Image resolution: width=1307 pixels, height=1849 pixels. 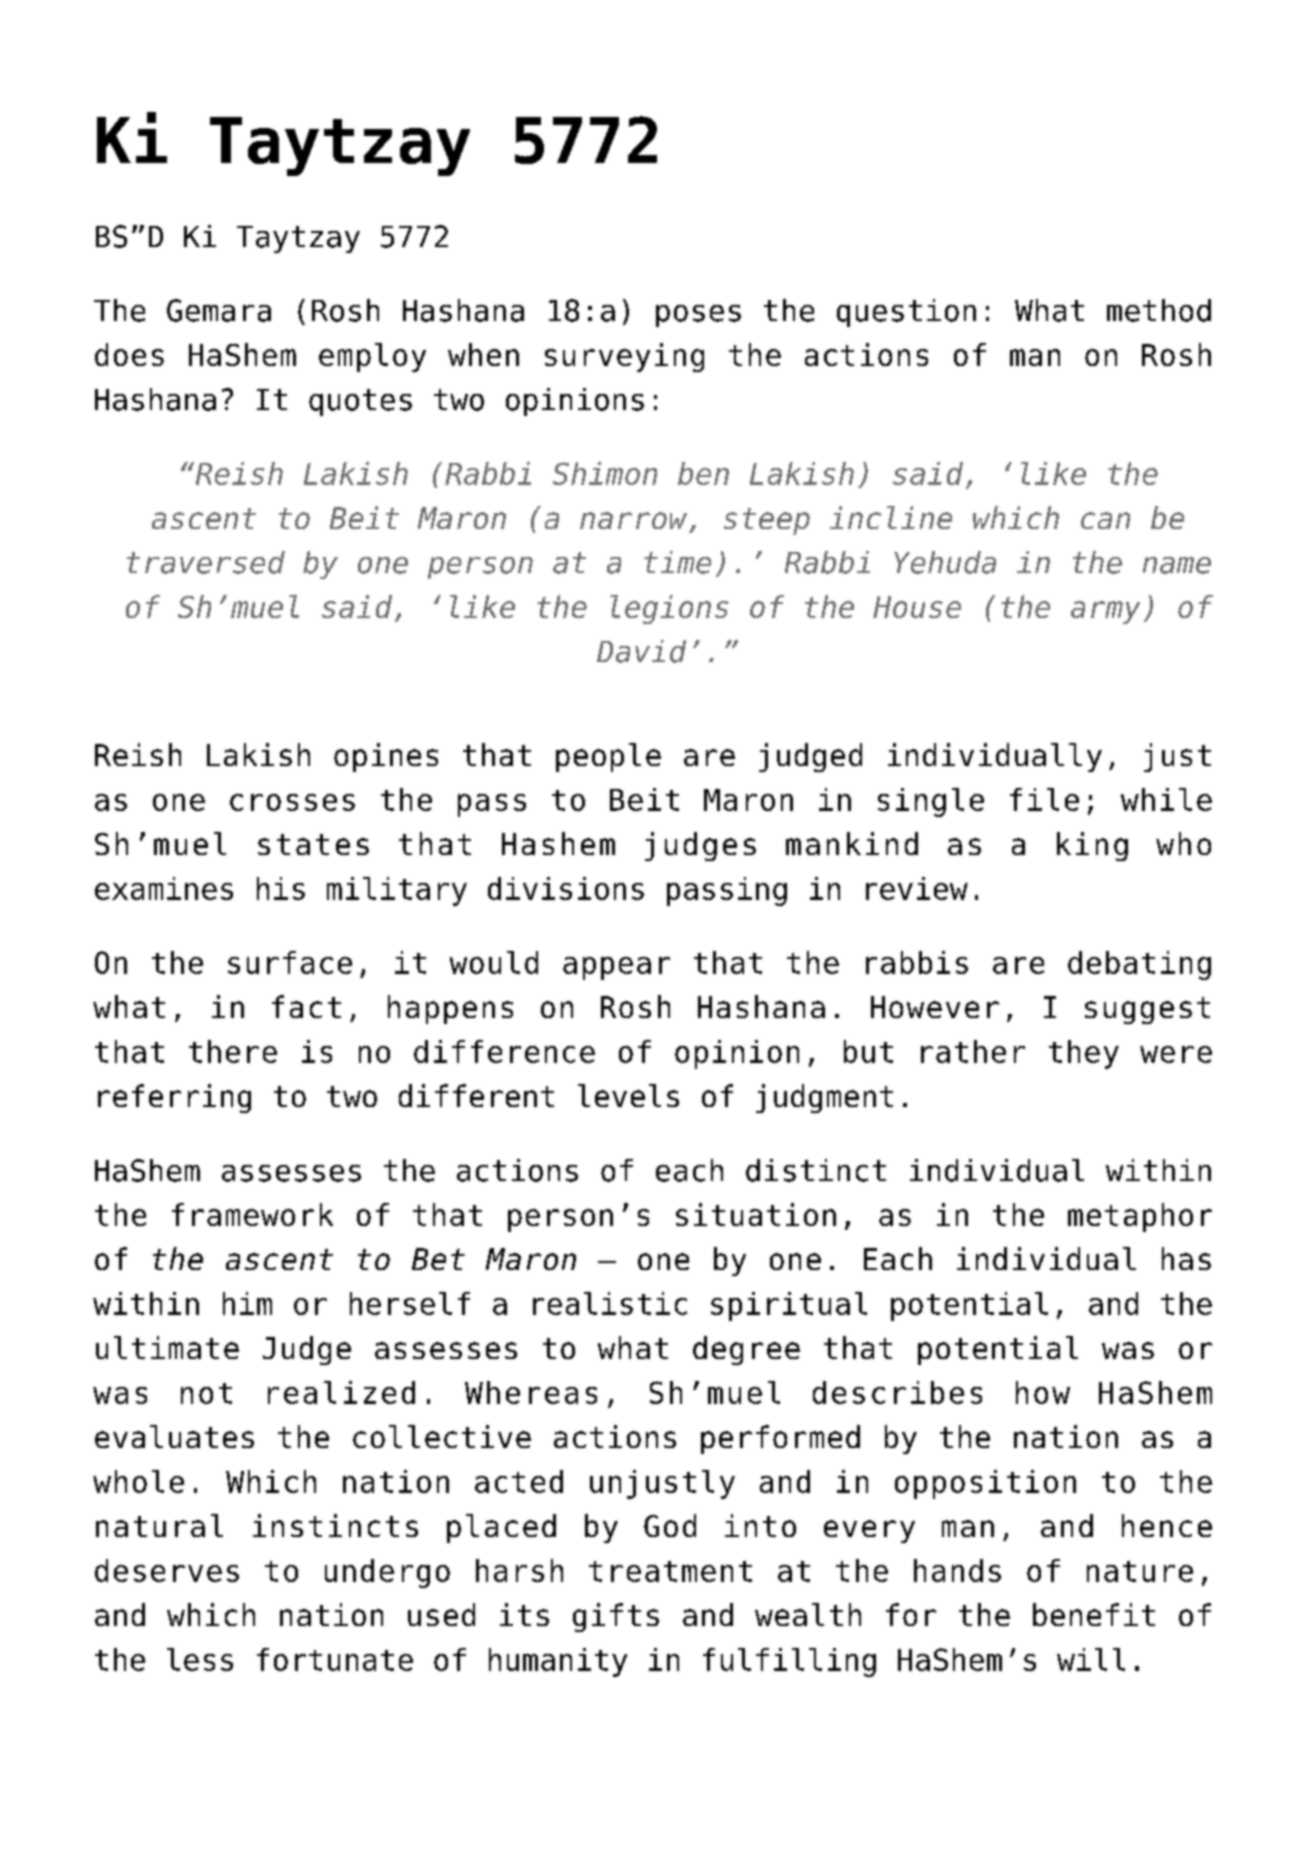 What do you see at coordinates (167, 1347) in the page?
I see `ultimate` at bounding box center [167, 1347].
